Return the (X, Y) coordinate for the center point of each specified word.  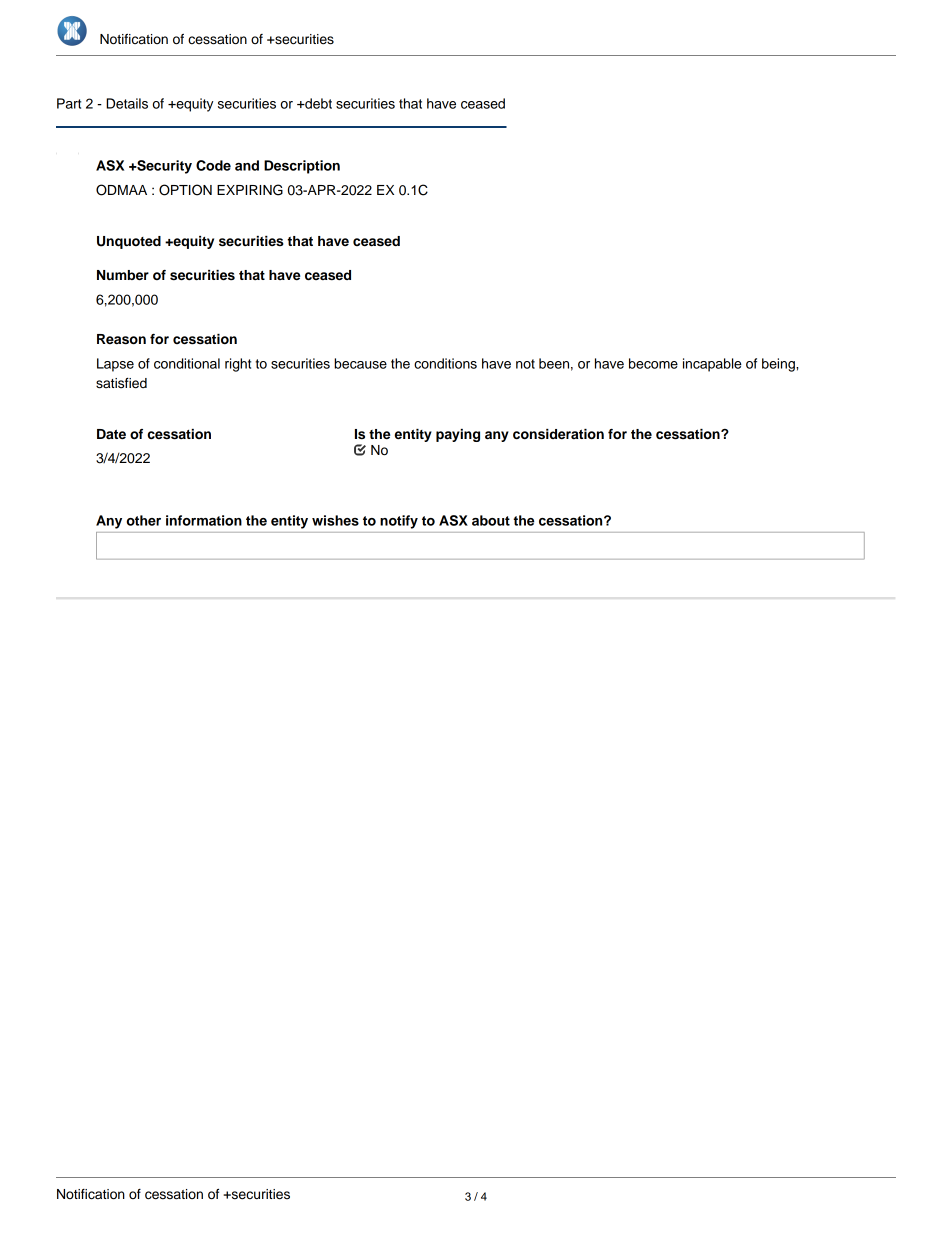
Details (127, 103)
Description (302, 167)
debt (317, 103)
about (491, 520)
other (144, 520)
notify (399, 522)
